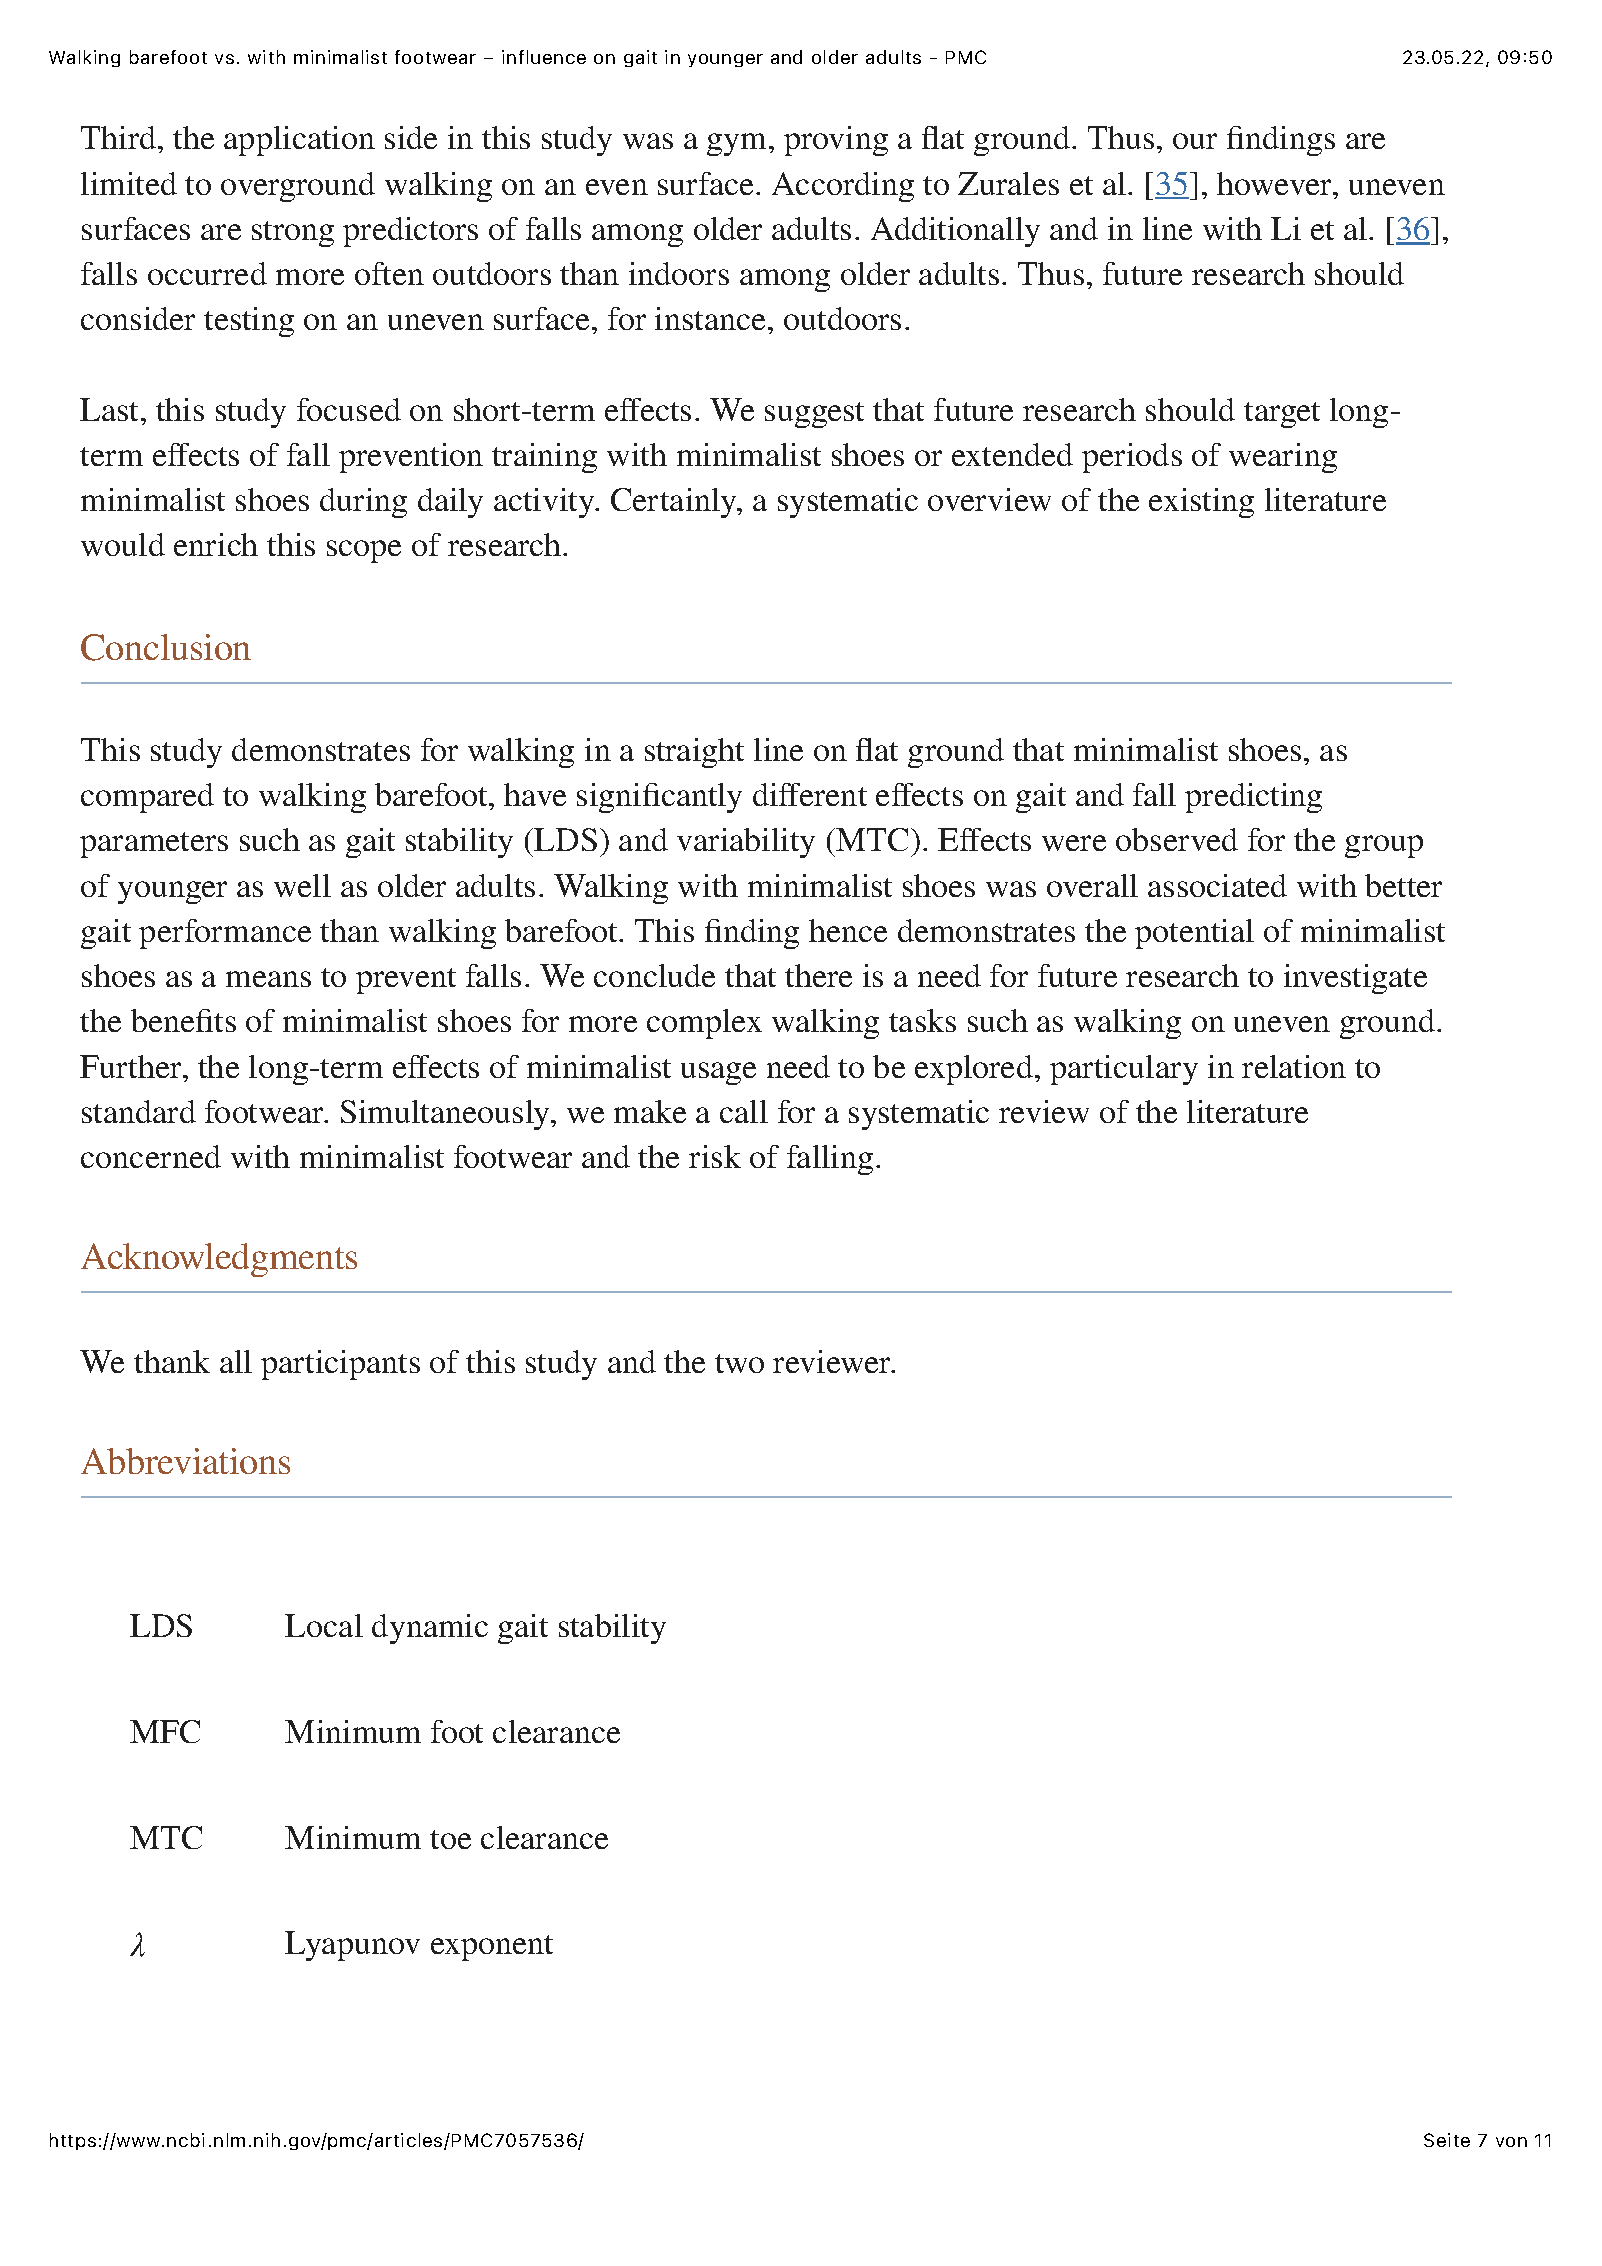 Image resolution: width=1602 pixels, height=2266 pixels. What do you see at coordinates (352, 1946) in the screenshot?
I see `Lyapunov` at bounding box center [352, 1946].
